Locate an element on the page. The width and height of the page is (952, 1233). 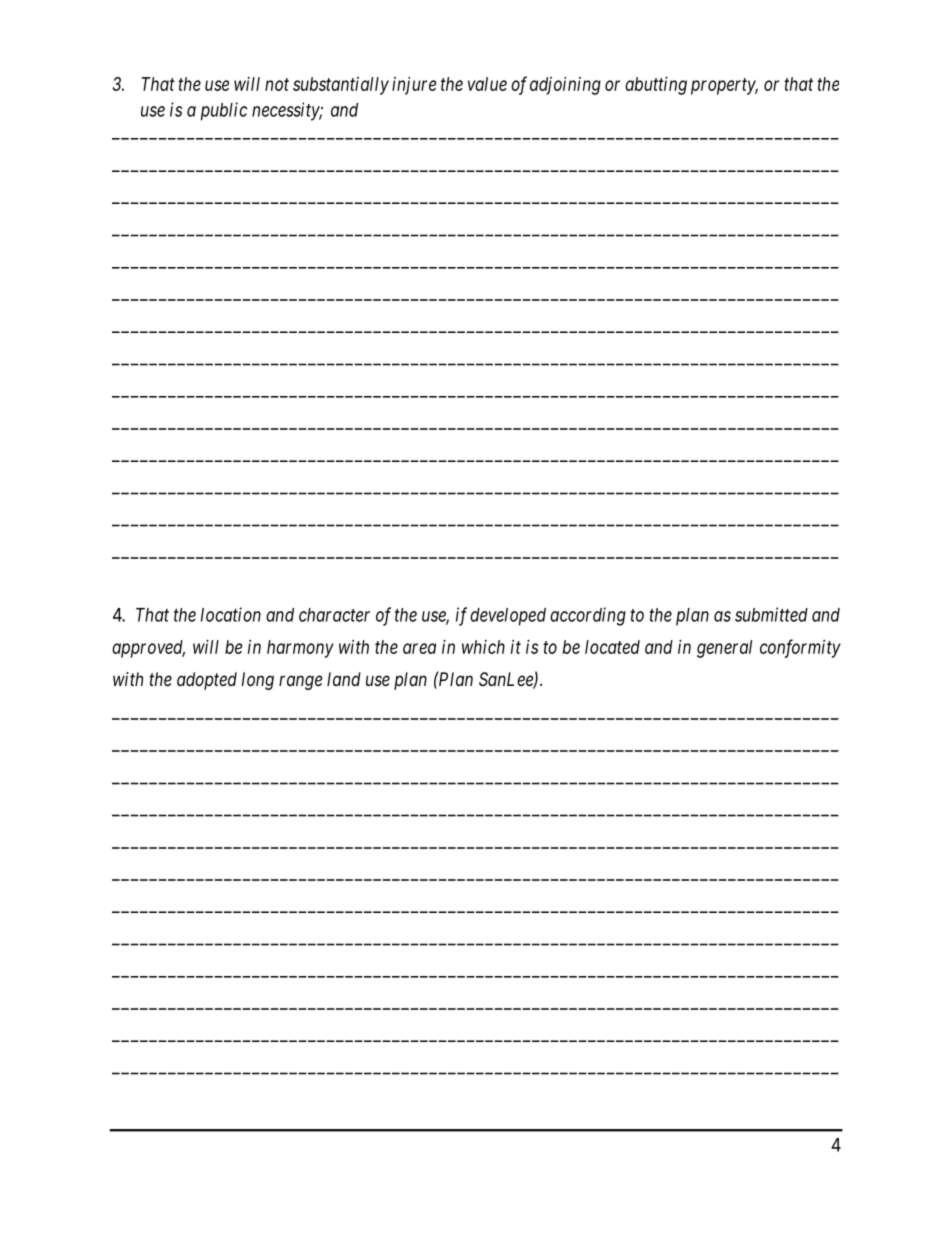
location is located at coordinates (231, 614).
